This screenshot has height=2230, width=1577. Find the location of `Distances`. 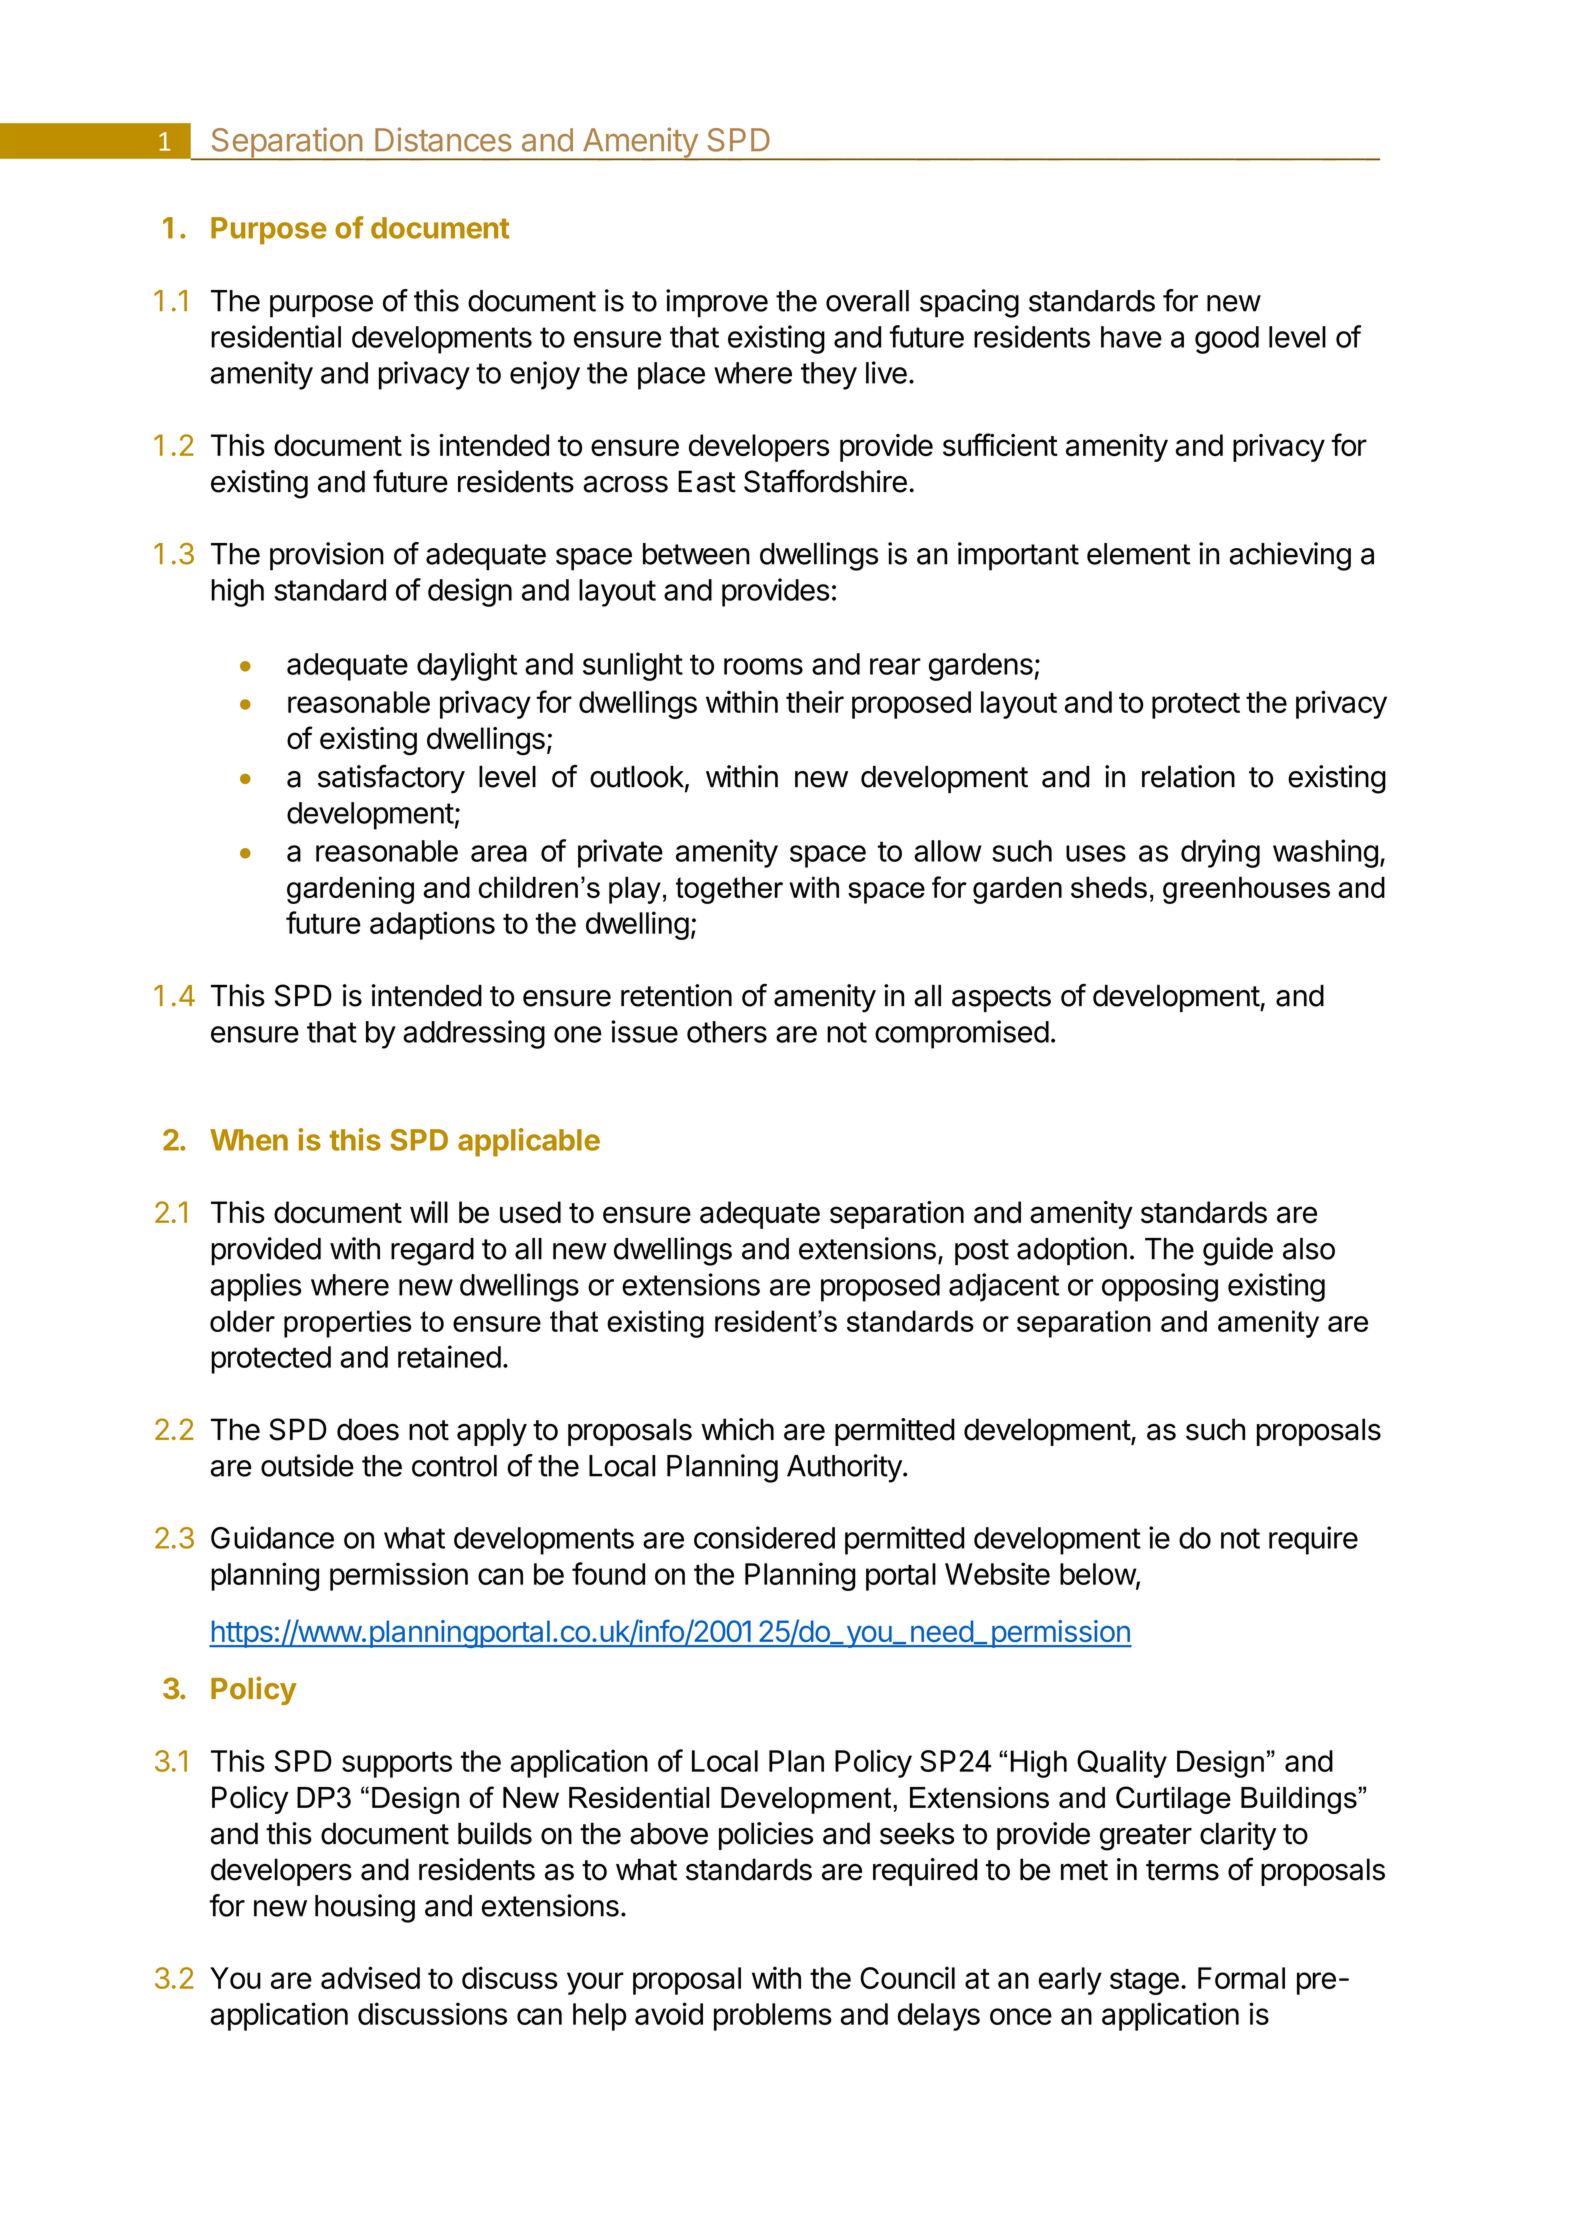

Distances is located at coordinates (443, 139).
